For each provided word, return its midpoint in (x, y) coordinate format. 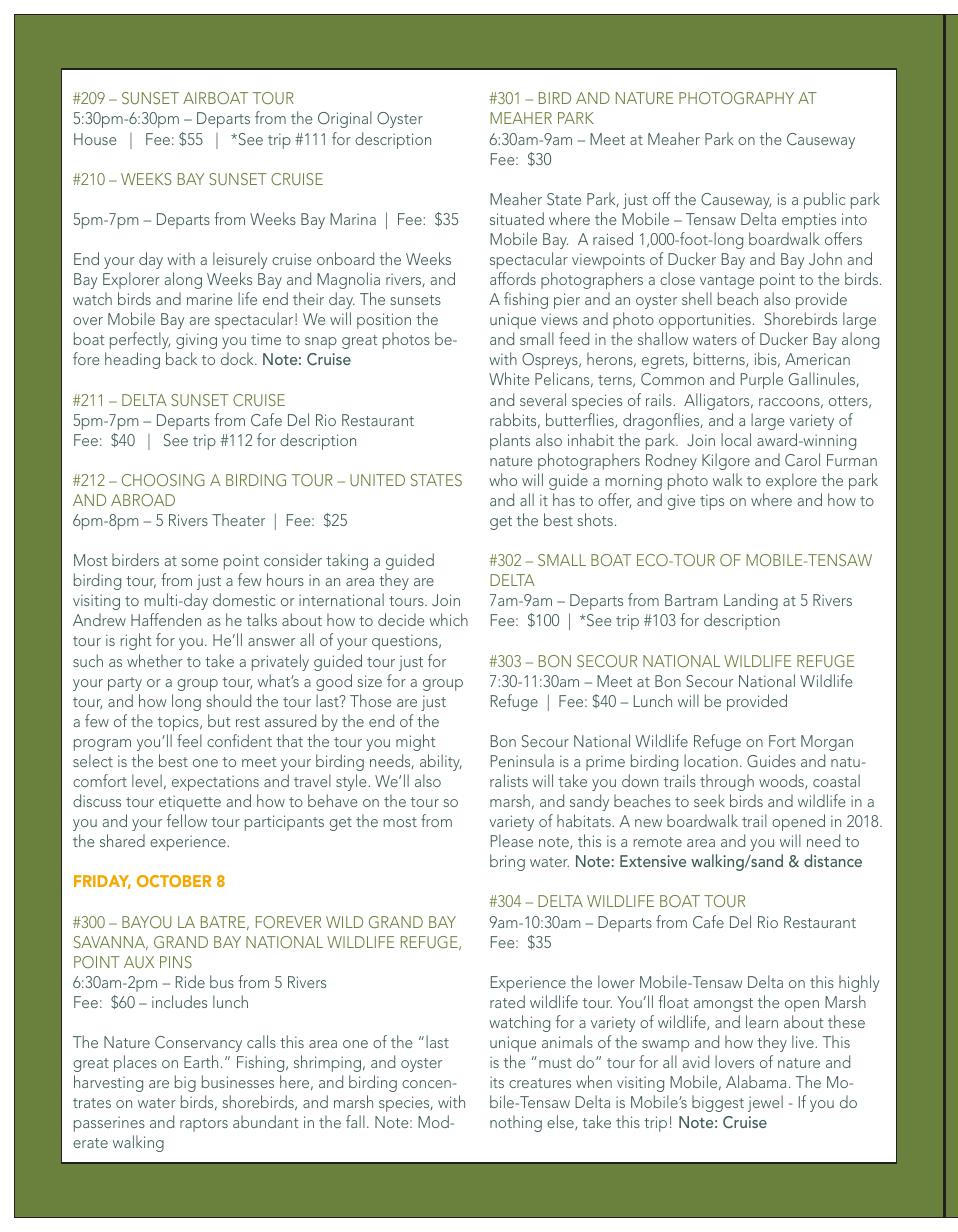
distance (833, 860)
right (135, 641)
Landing (751, 601)
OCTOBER (174, 881)
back (181, 358)
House (95, 139)
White (509, 378)
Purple (762, 380)
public (824, 200)
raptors (204, 1125)
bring (507, 862)
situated (517, 218)
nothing (516, 1123)
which (448, 619)
